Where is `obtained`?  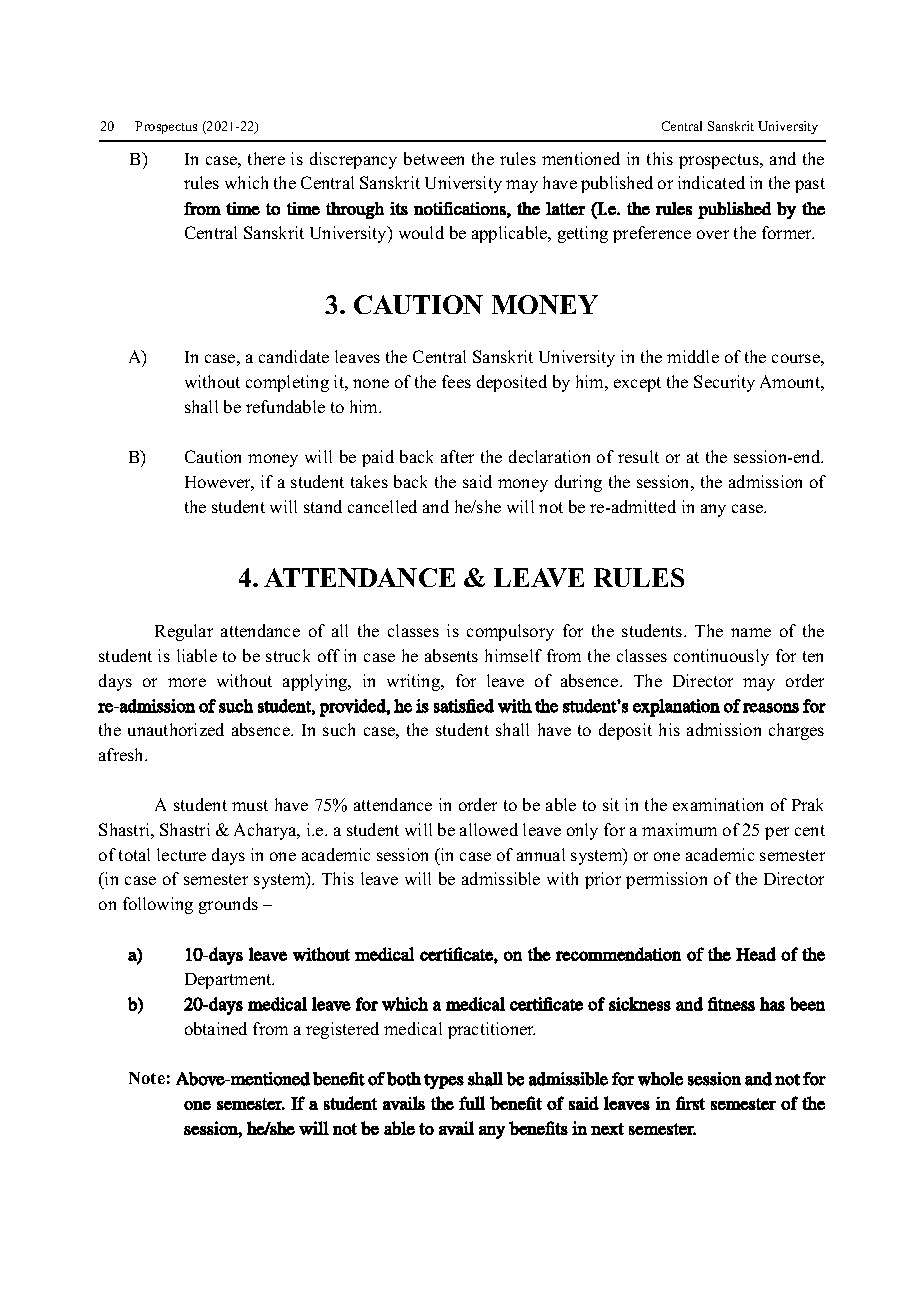
obtained is located at coordinates (216, 1028).
